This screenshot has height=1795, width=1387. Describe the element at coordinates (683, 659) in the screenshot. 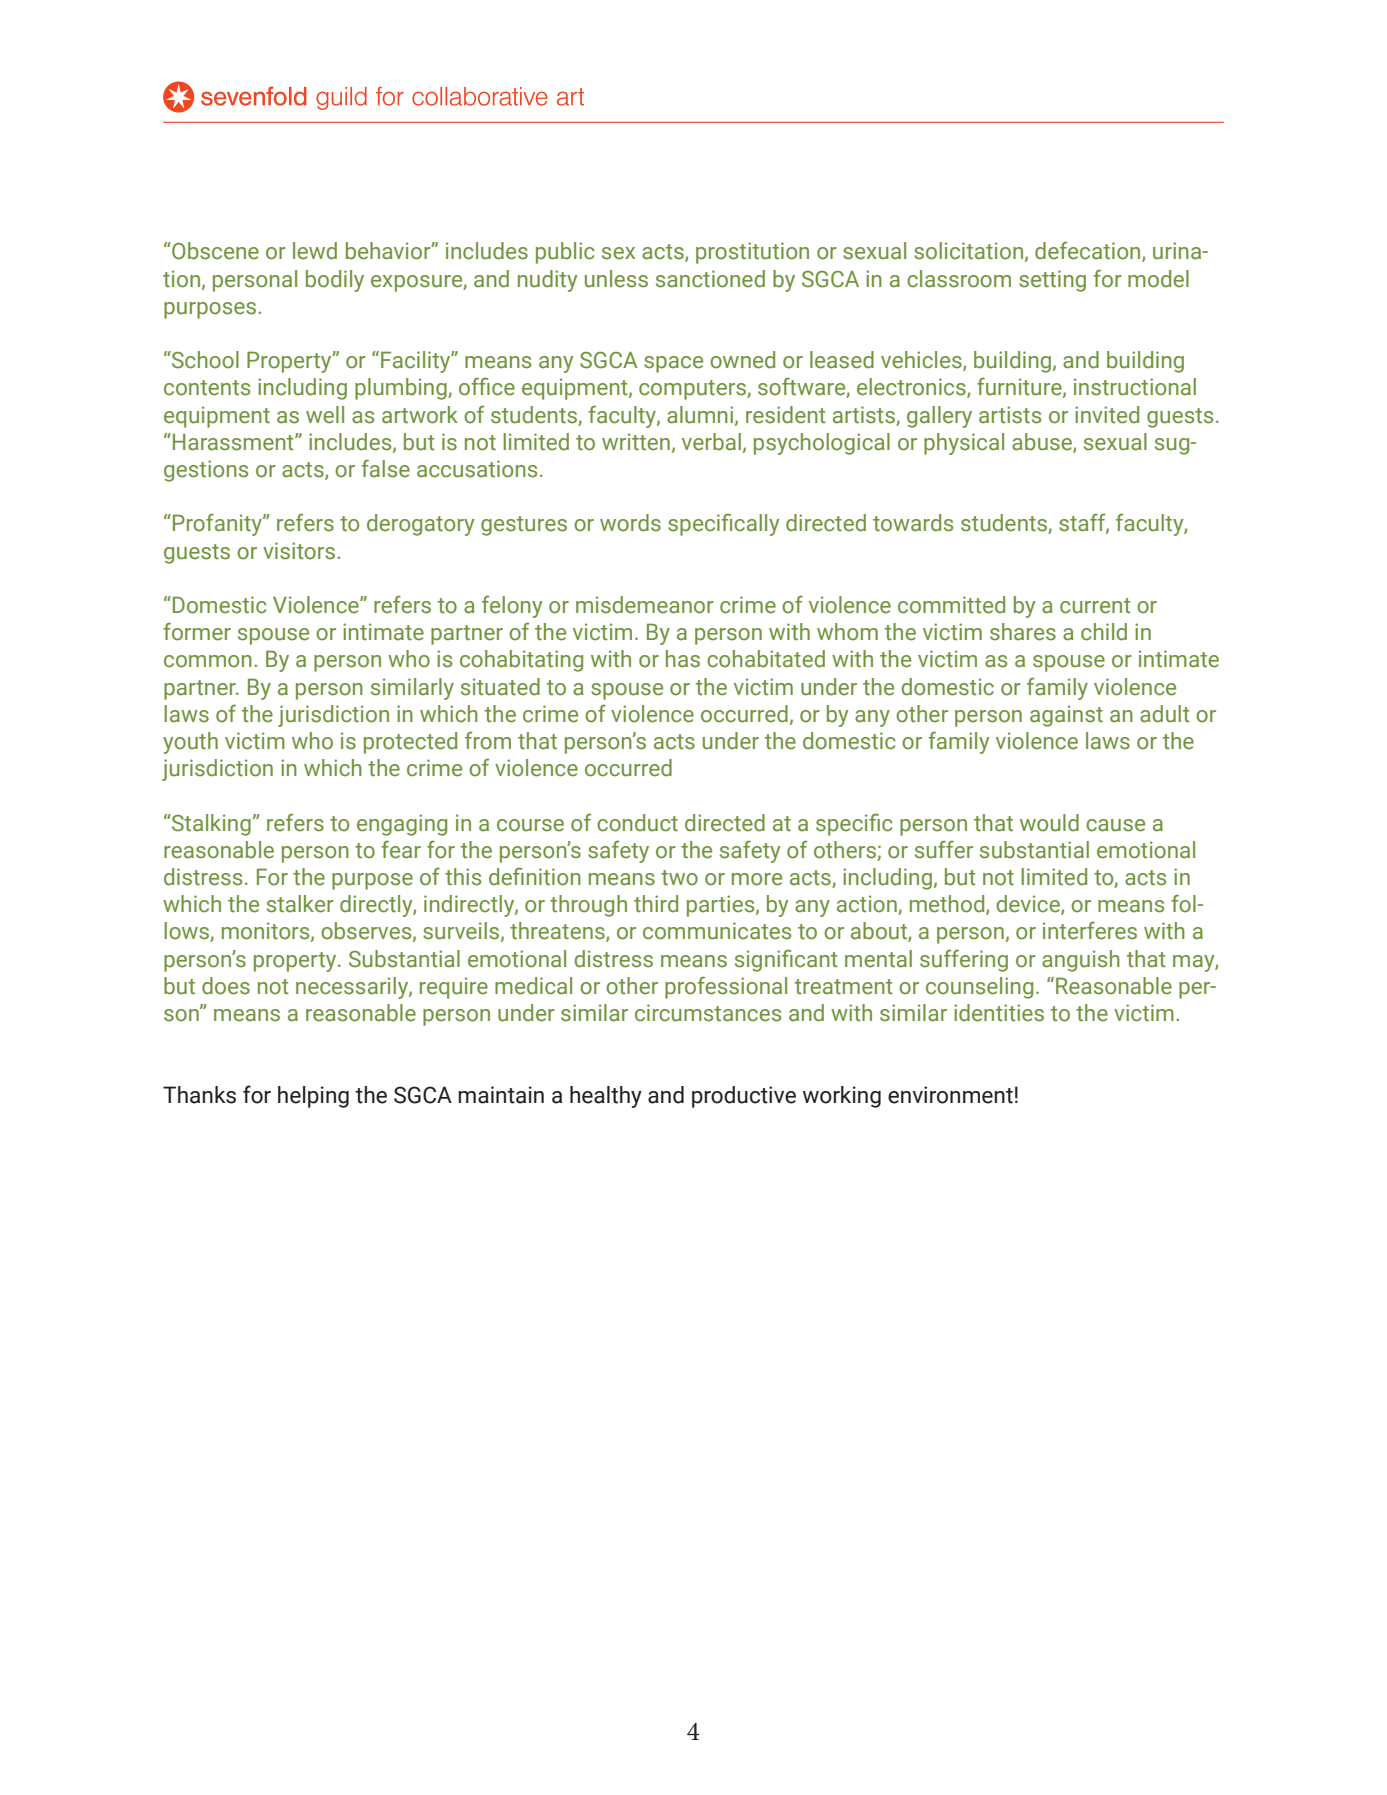

I see `has` at that location.
